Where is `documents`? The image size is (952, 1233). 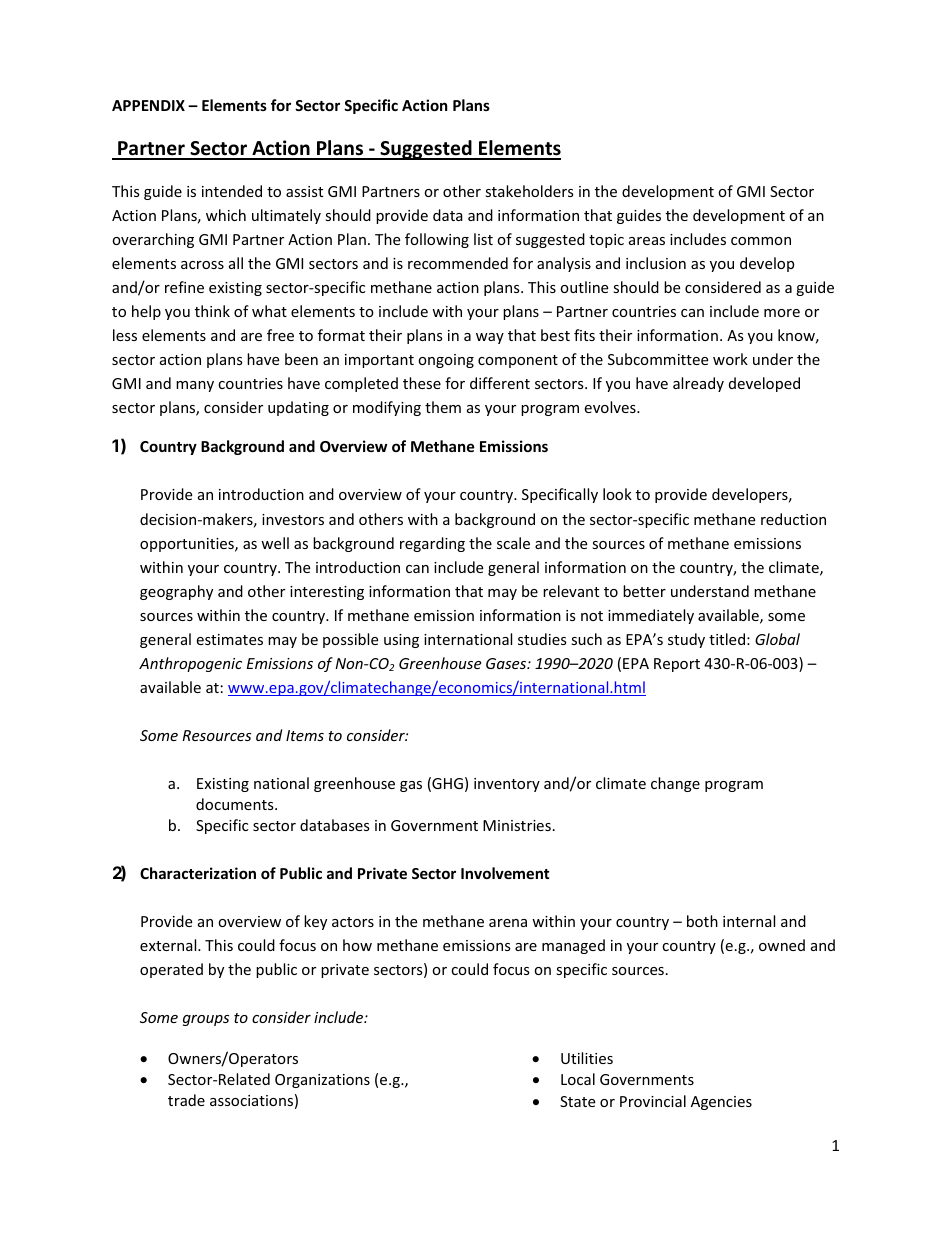
documents is located at coordinates (236, 804).
